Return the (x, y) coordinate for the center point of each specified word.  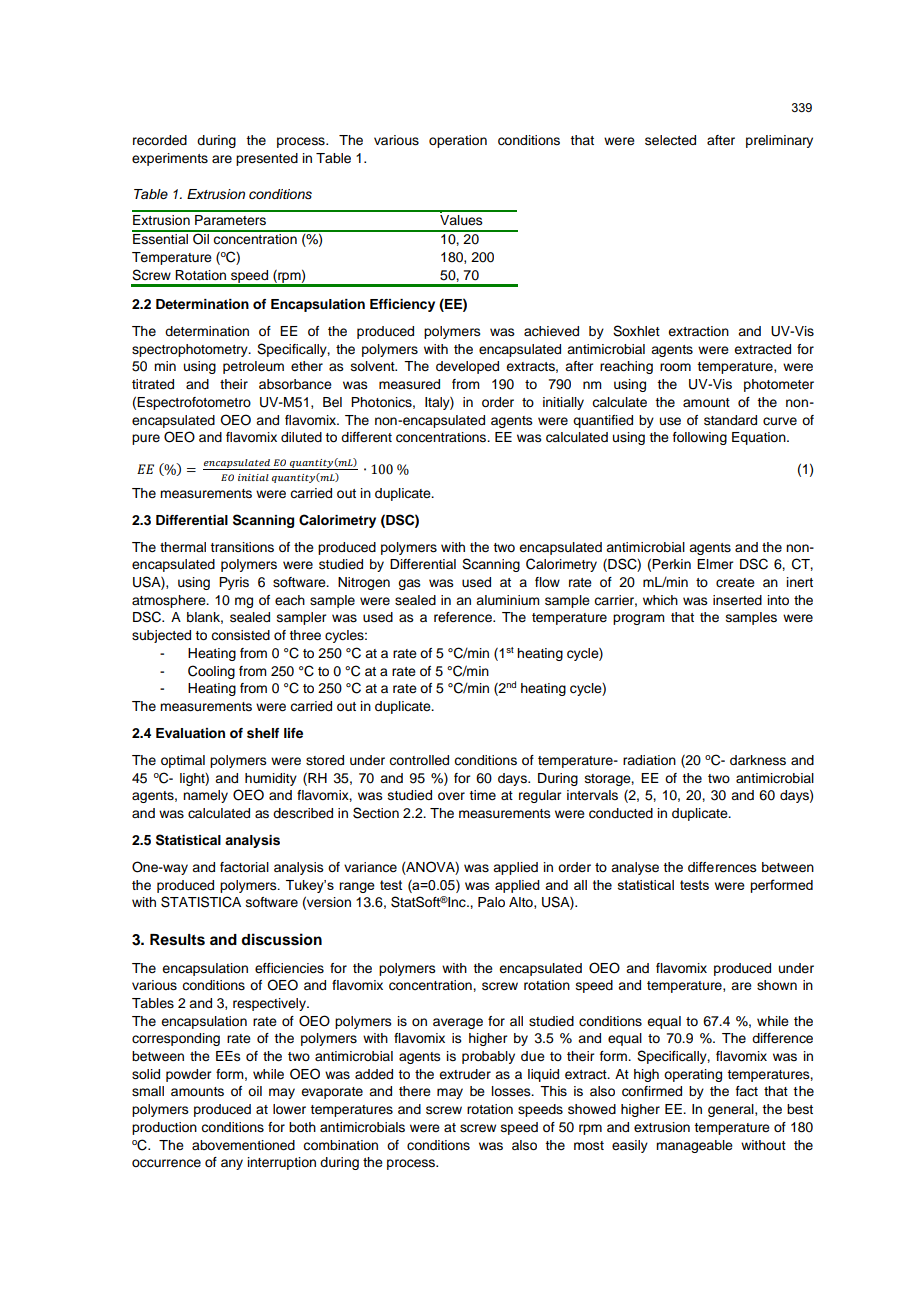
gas (409, 584)
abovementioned (243, 1145)
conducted (621, 813)
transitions (242, 547)
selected (670, 140)
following (700, 438)
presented (267, 159)
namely (205, 796)
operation (458, 141)
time (482, 795)
